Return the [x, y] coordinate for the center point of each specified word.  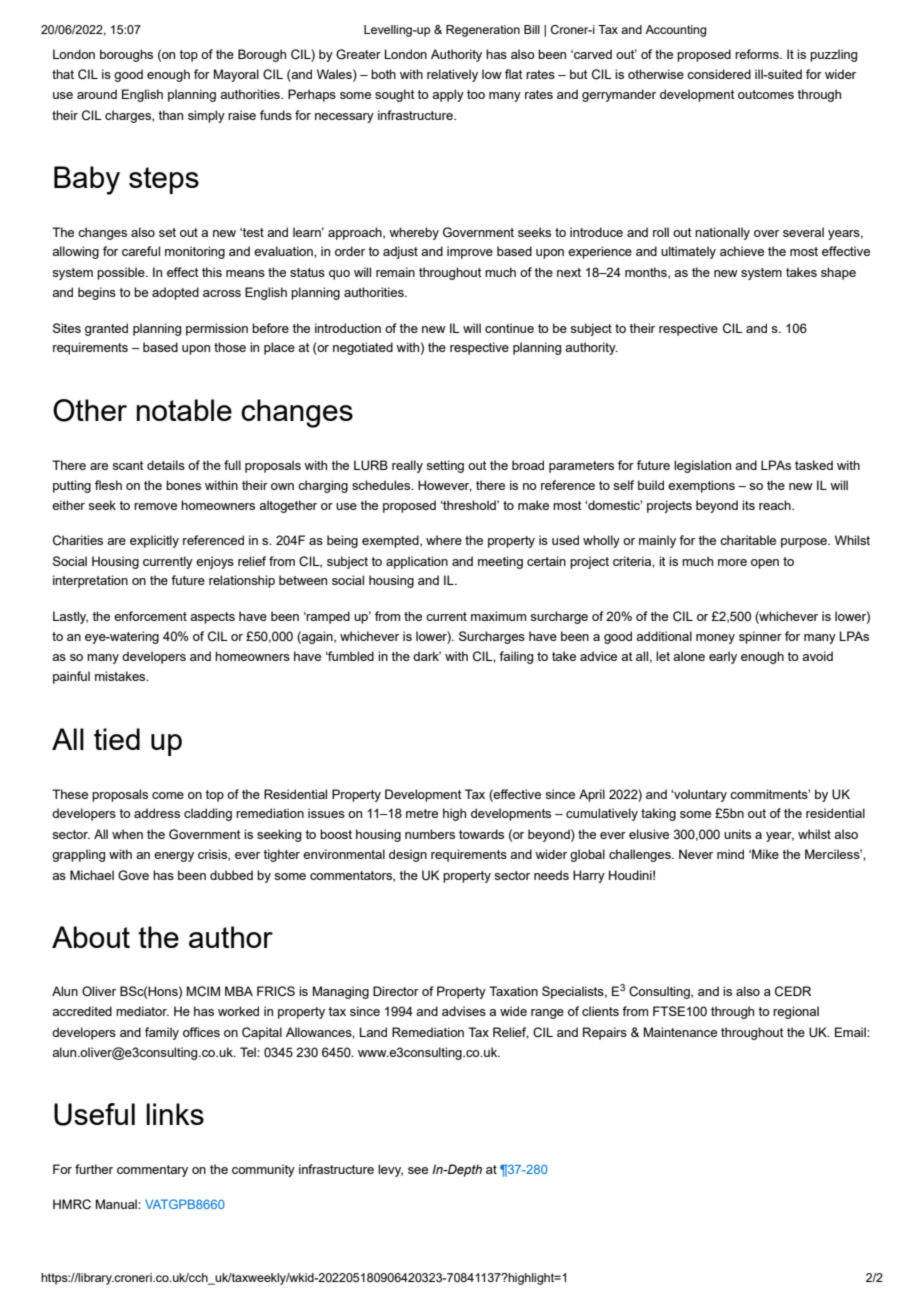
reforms [758, 54]
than [170, 115]
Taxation [513, 991]
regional [796, 1012]
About [91, 937]
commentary [152, 1171]
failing [516, 657]
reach [776, 505]
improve [470, 252]
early [723, 657]
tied [117, 739]
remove [155, 506]
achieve [742, 251]
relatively [452, 75]
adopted [175, 293]
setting [445, 466]
